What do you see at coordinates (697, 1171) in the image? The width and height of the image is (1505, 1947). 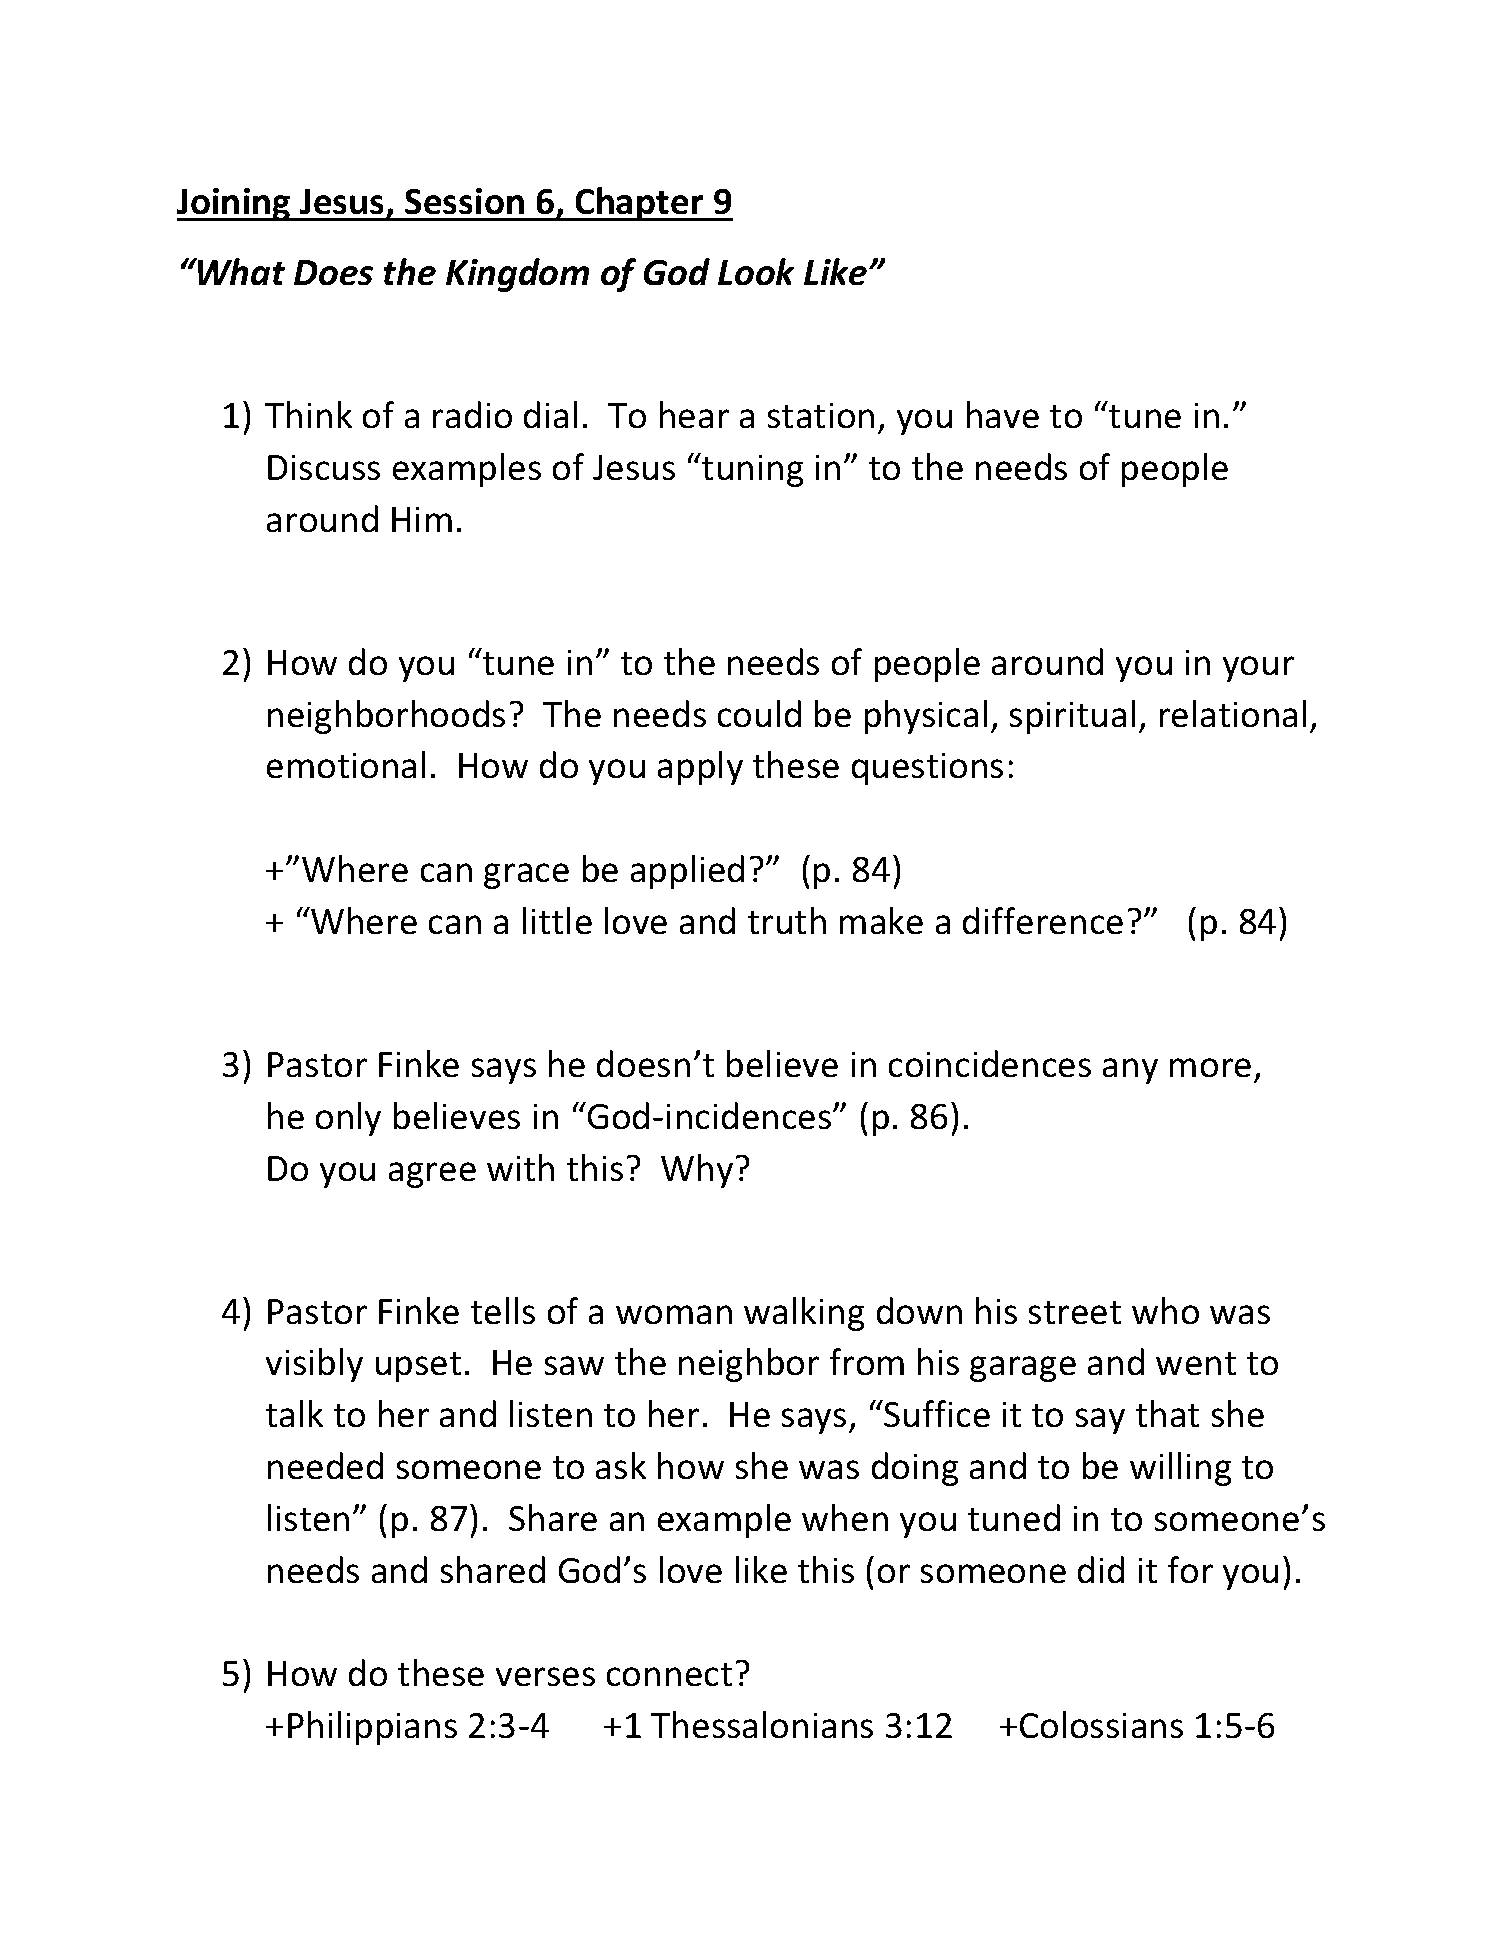 I see `Why` at bounding box center [697, 1171].
